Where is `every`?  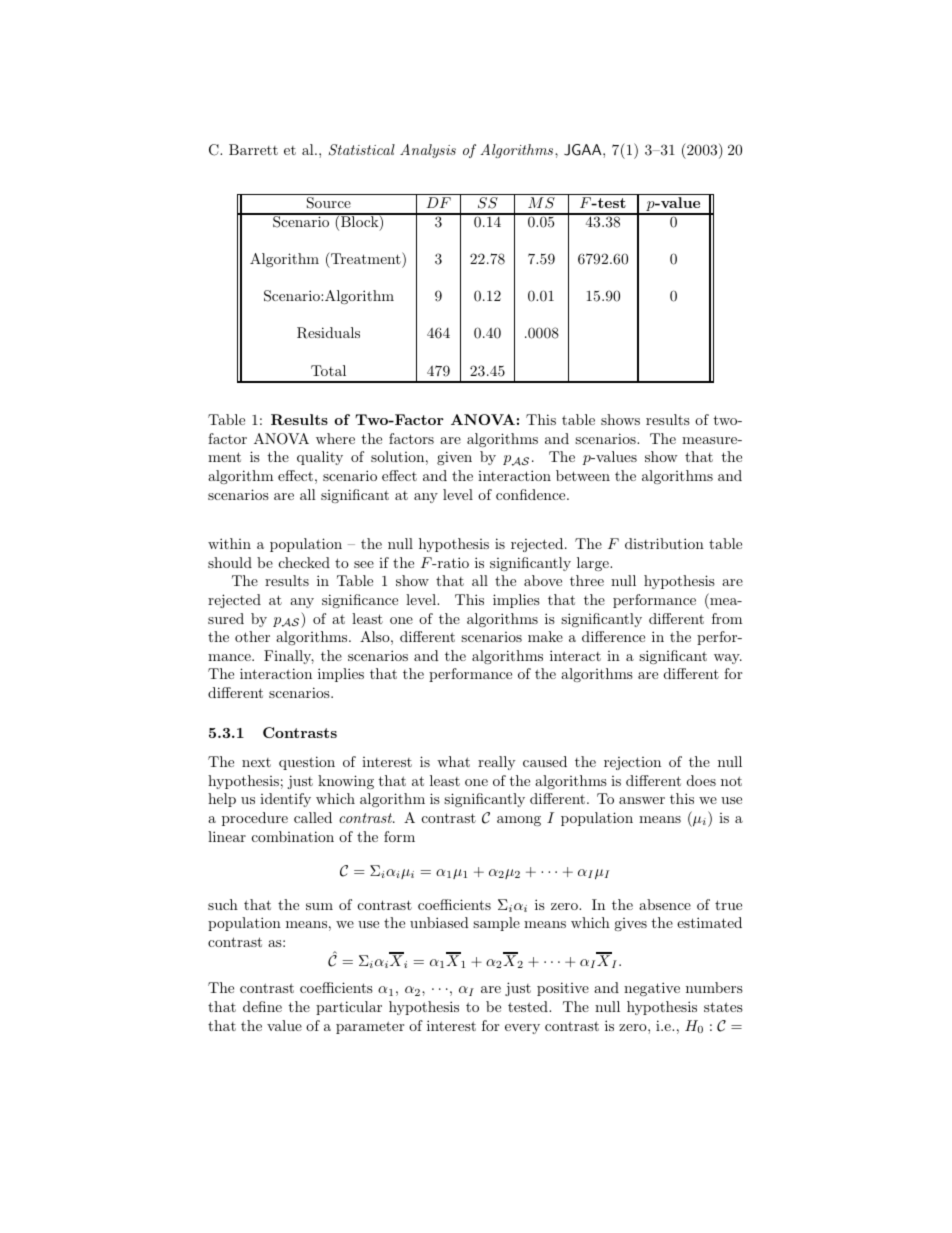
every is located at coordinates (522, 1029).
